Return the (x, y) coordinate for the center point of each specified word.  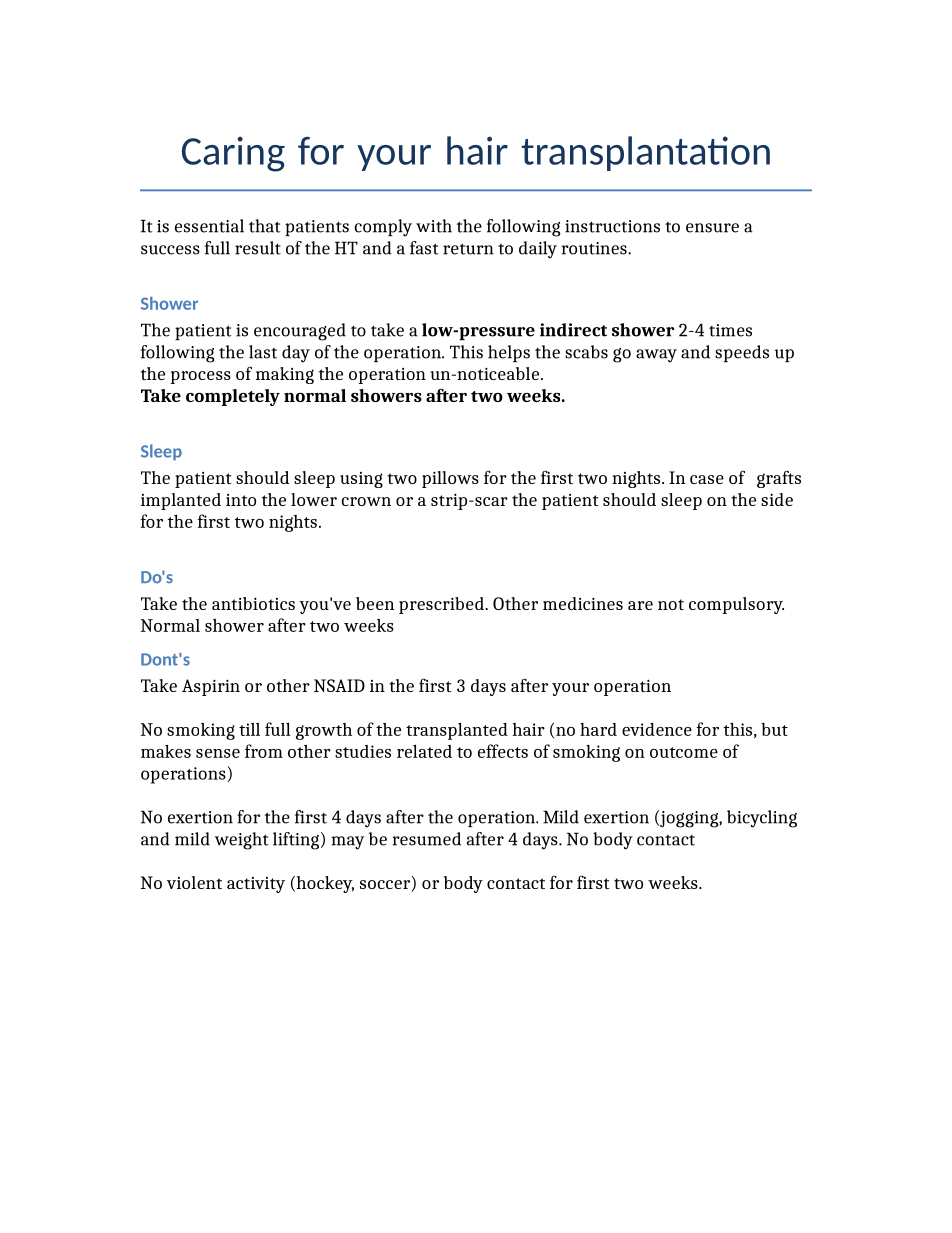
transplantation (645, 153)
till (249, 729)
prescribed (442, 605)
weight (242, 841)
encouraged (300, 332)
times (730, 330)
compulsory (736, 605)
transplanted (457, 731)
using (361, 480)
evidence (657, 729)
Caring (233, 154)
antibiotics (253, 603)
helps (509, 353)
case (707, 479)
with (434, 226)
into (241, 500)
